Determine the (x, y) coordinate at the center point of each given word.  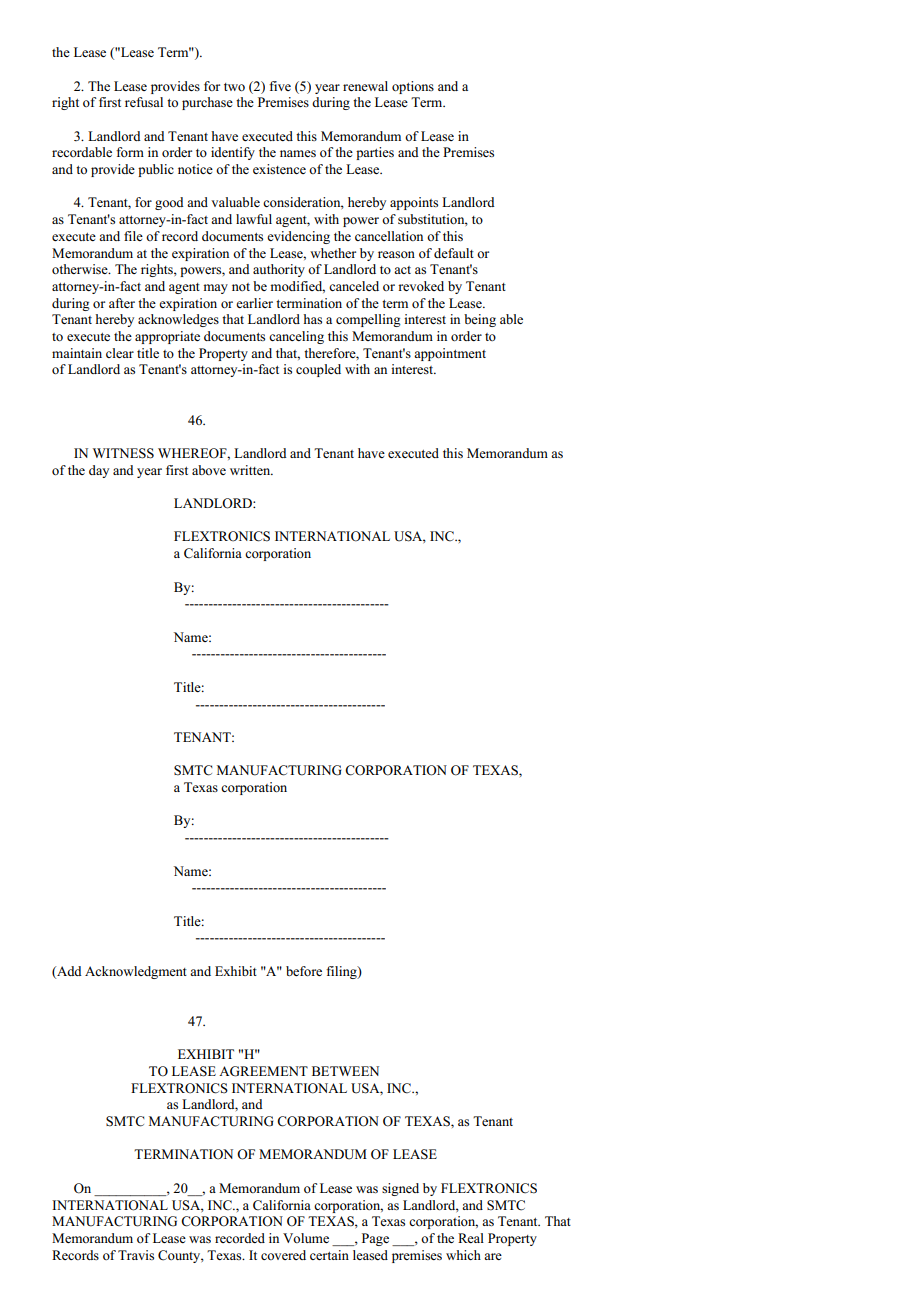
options (413, 87)
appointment (450, 354)
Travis (136, 1255)
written (251, 470)
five (280, 86)
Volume (306, 1238)
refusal (144, 102)
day (99, 471)
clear (120, 353)
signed (400, 1189)
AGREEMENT (263, 1071)
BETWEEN (345, 1071)
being (480, 320)
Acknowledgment (136, 972)
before (304, 971)
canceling (296, 337)
